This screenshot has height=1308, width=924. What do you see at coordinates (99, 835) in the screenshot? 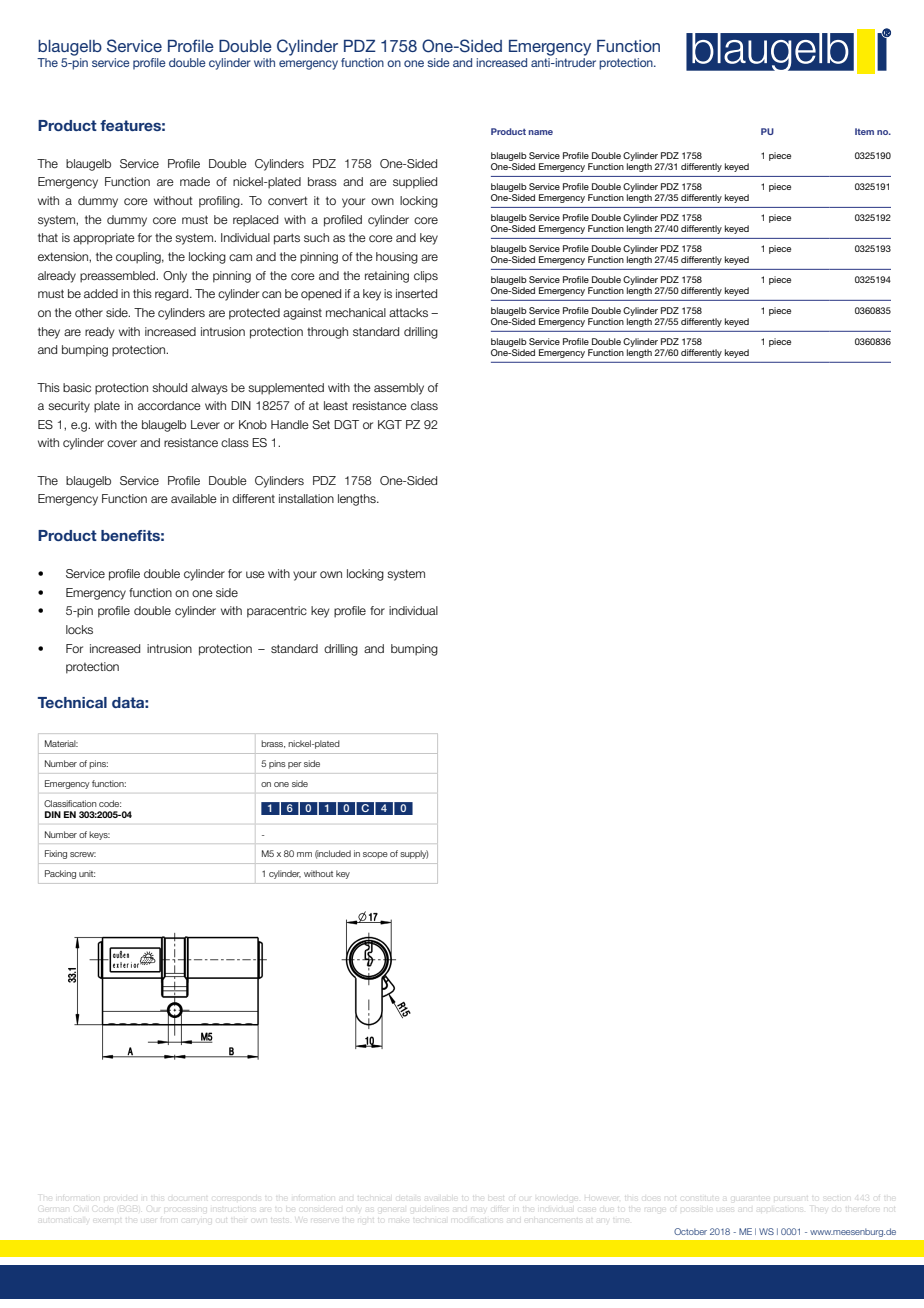
I see `keys` at bounding box center [99, 835].
